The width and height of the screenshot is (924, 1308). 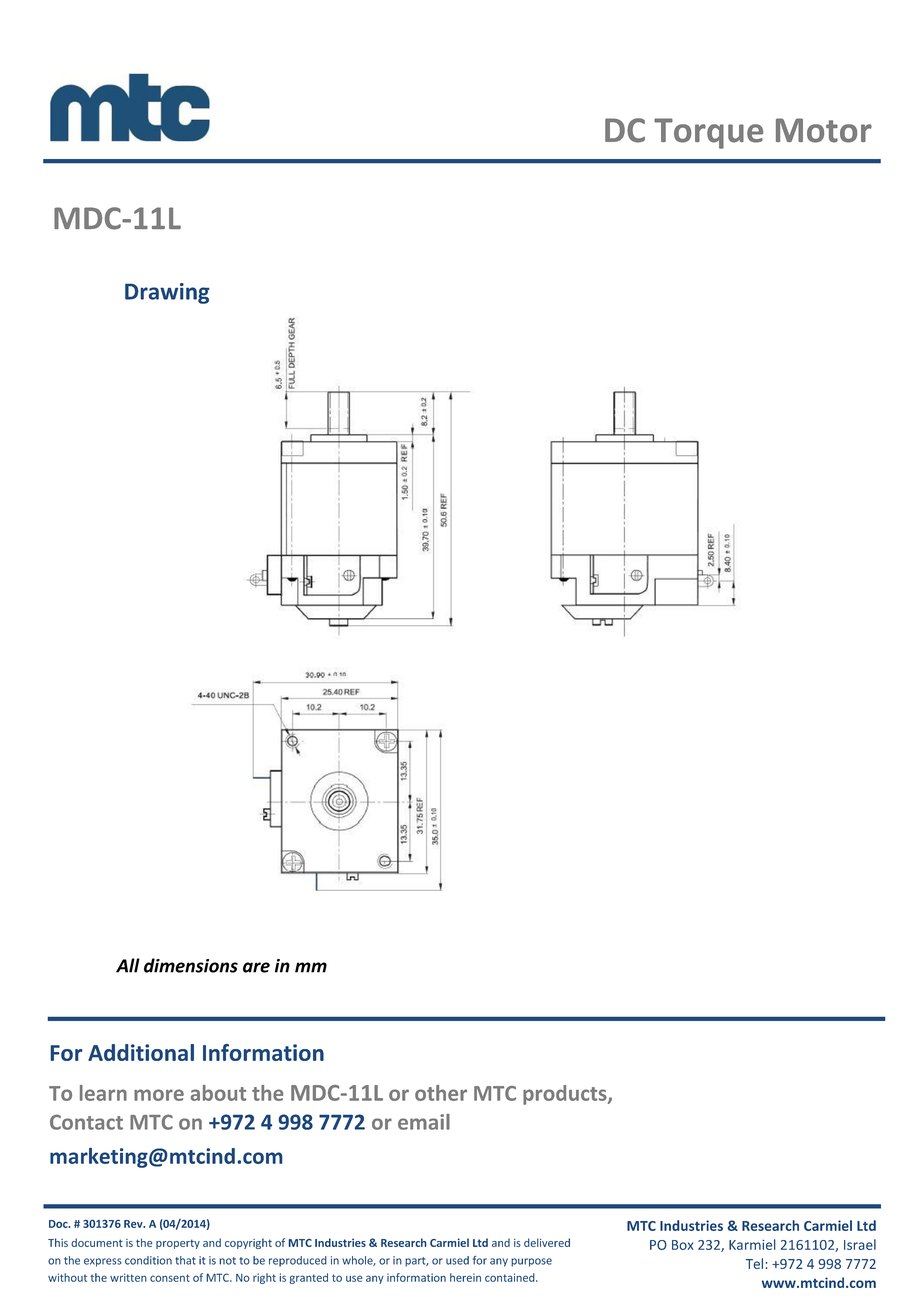 I want to click on Drawing, so click(x=167, y=293).
